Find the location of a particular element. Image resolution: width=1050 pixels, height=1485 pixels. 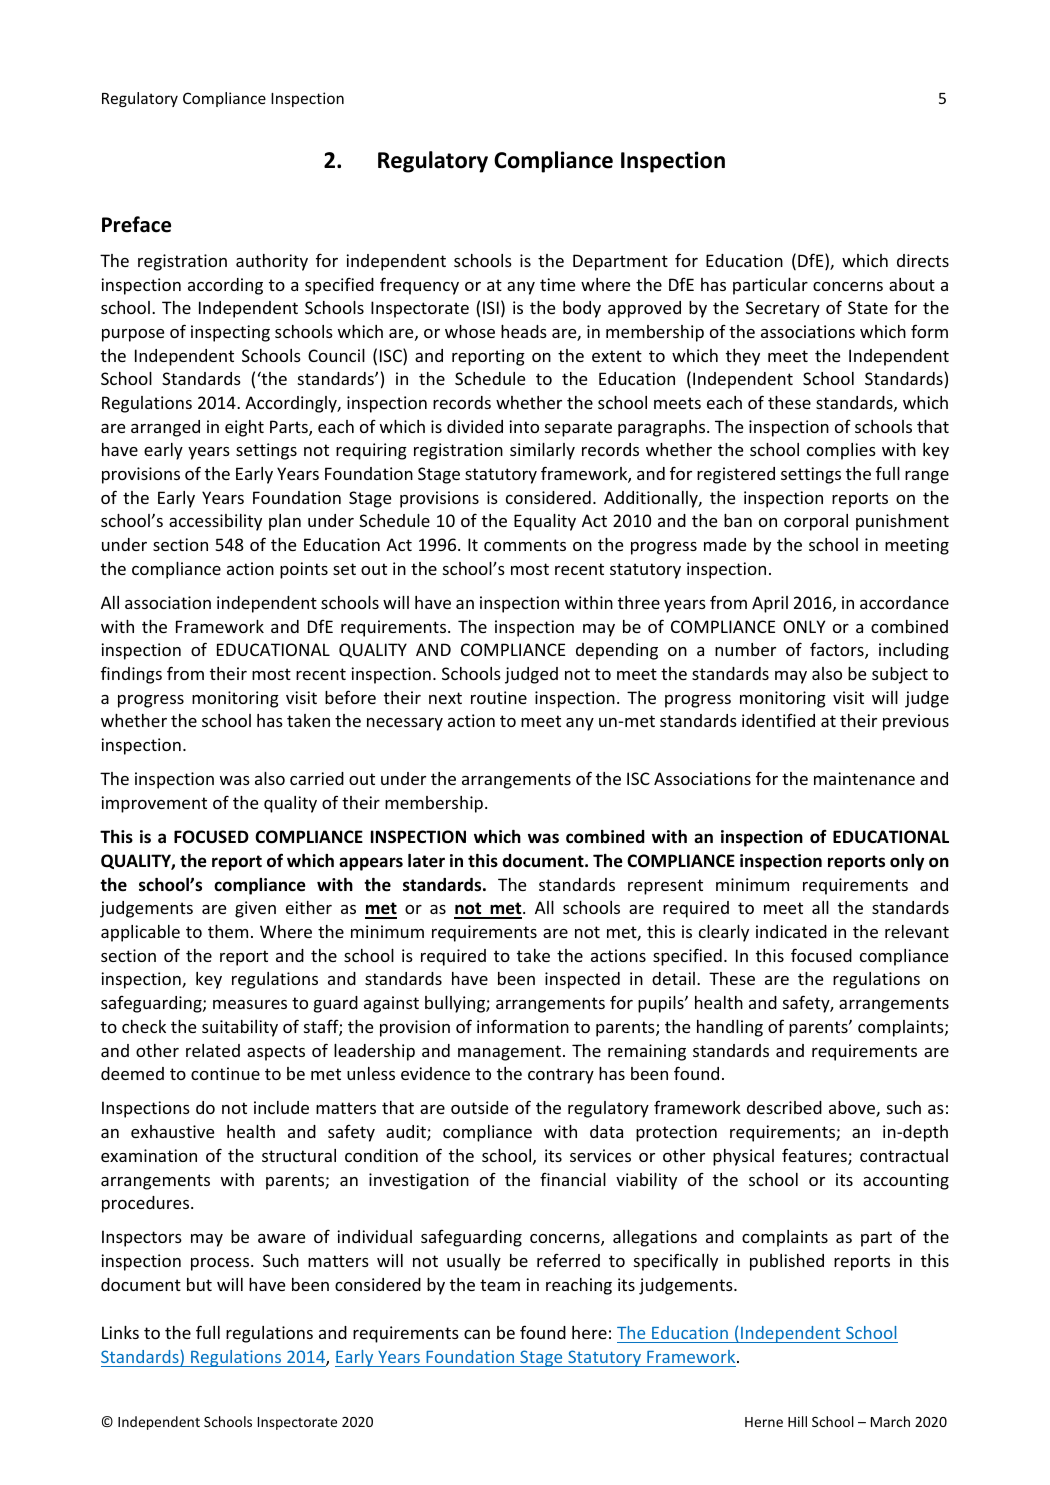

accessibility is located at coordinates (215, 522).
